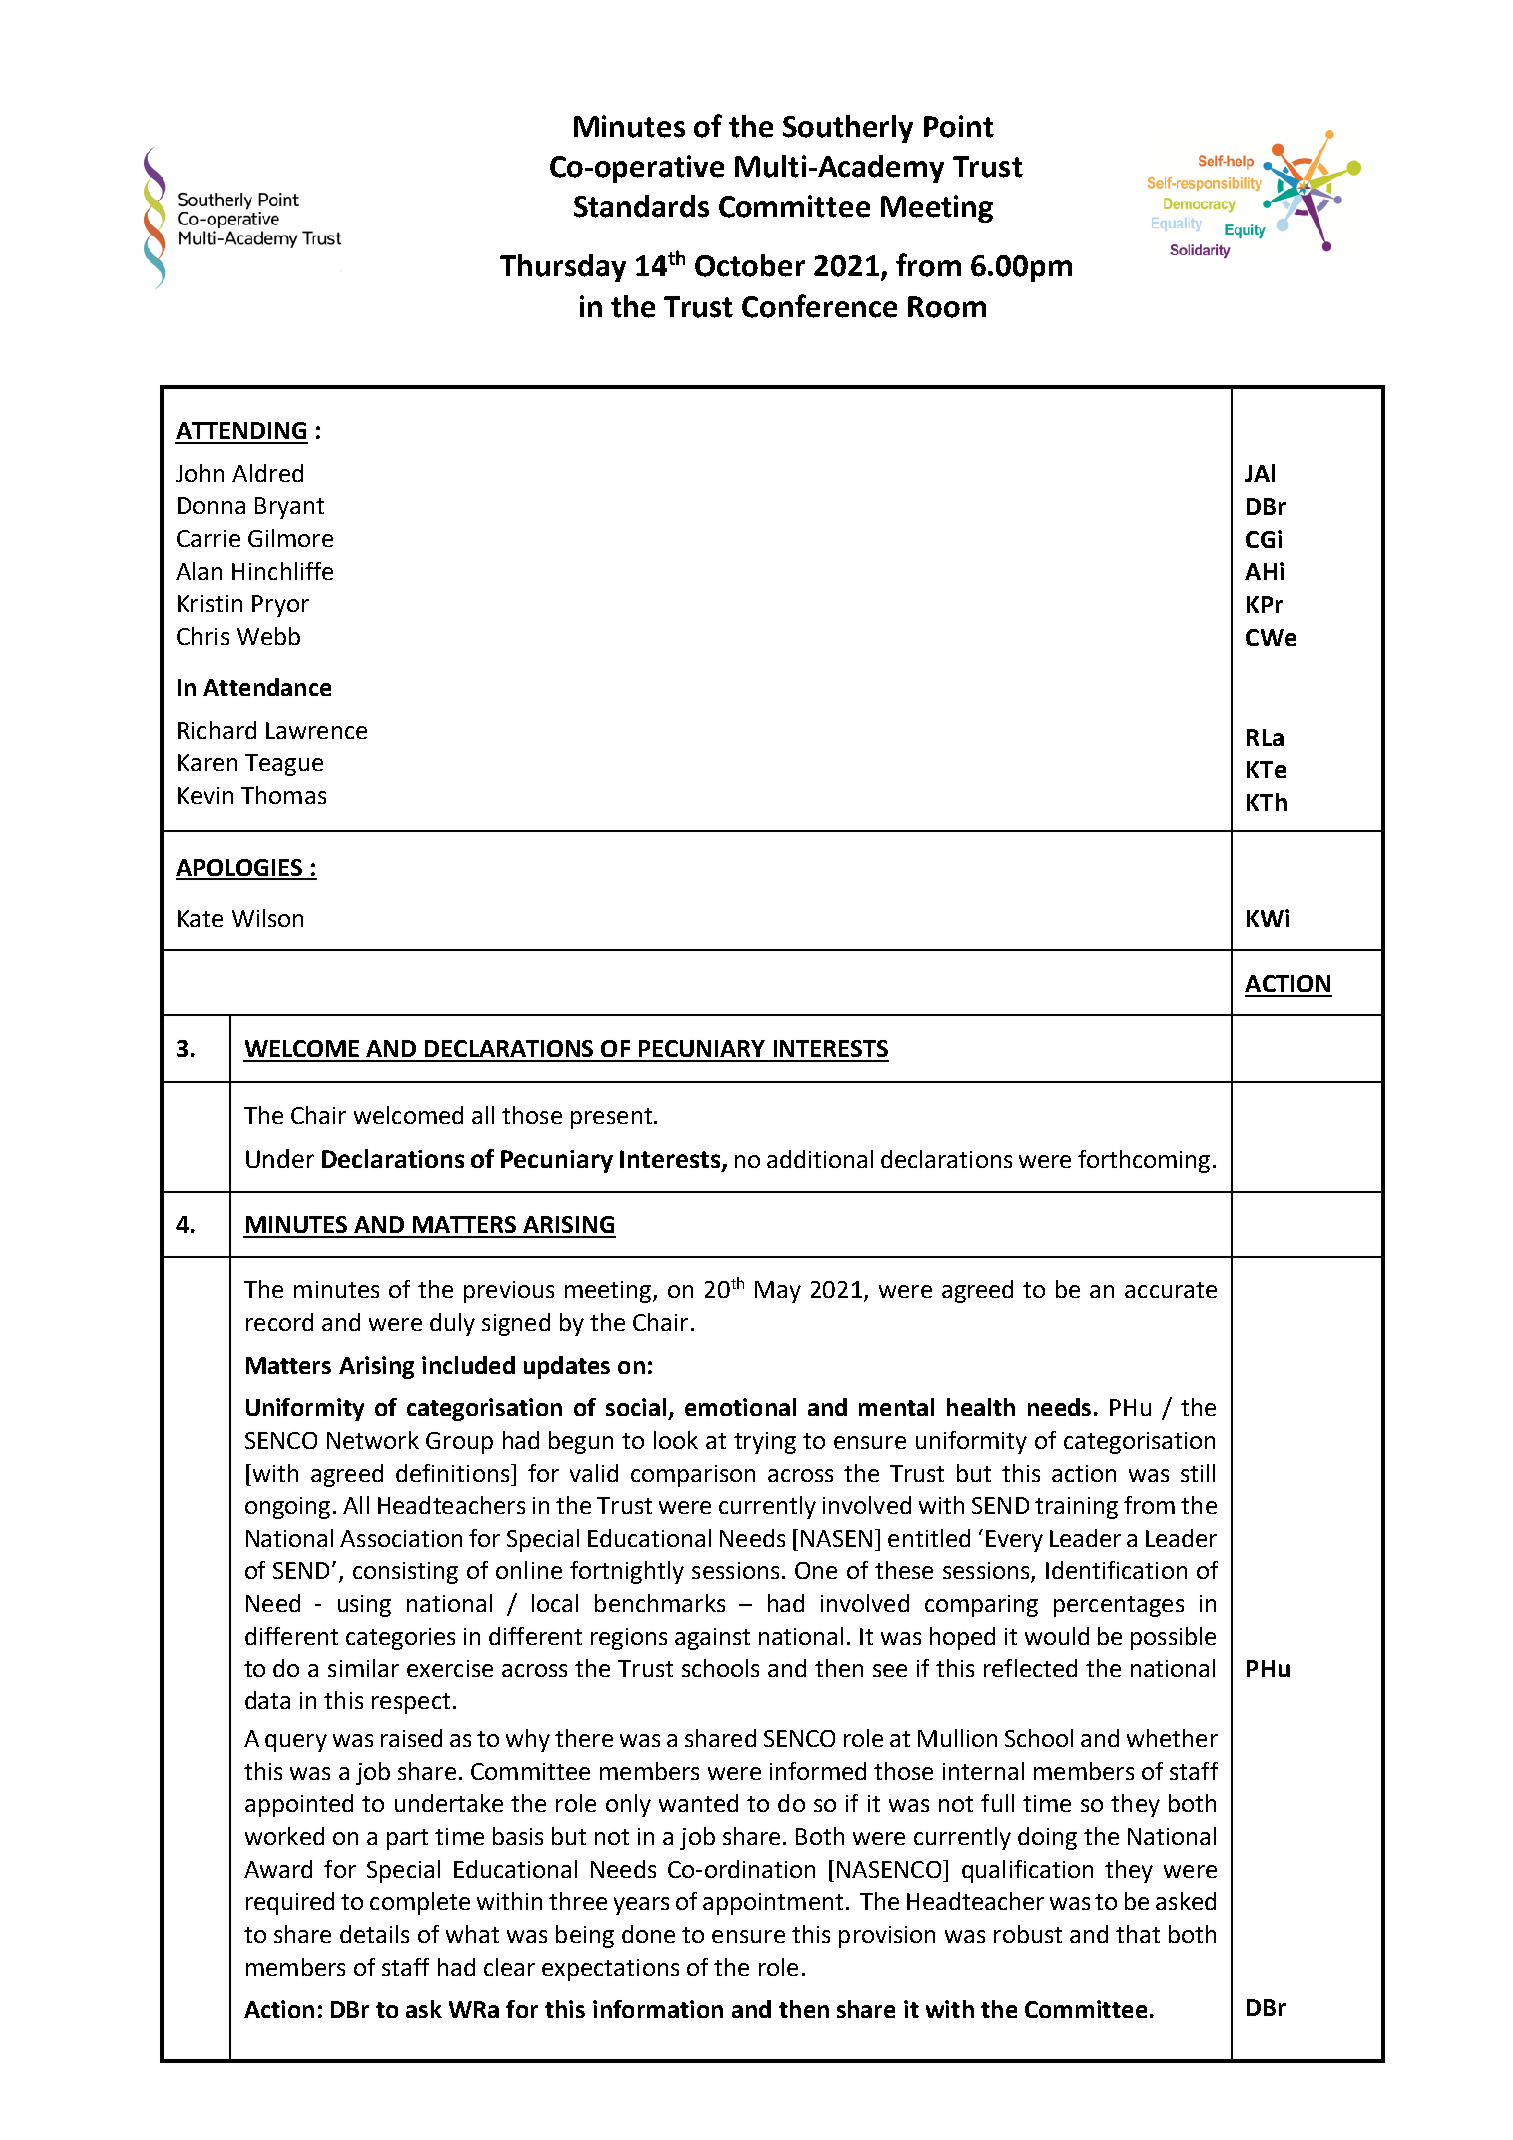  I want to click on forthcoming, so click(1144, 1161).
